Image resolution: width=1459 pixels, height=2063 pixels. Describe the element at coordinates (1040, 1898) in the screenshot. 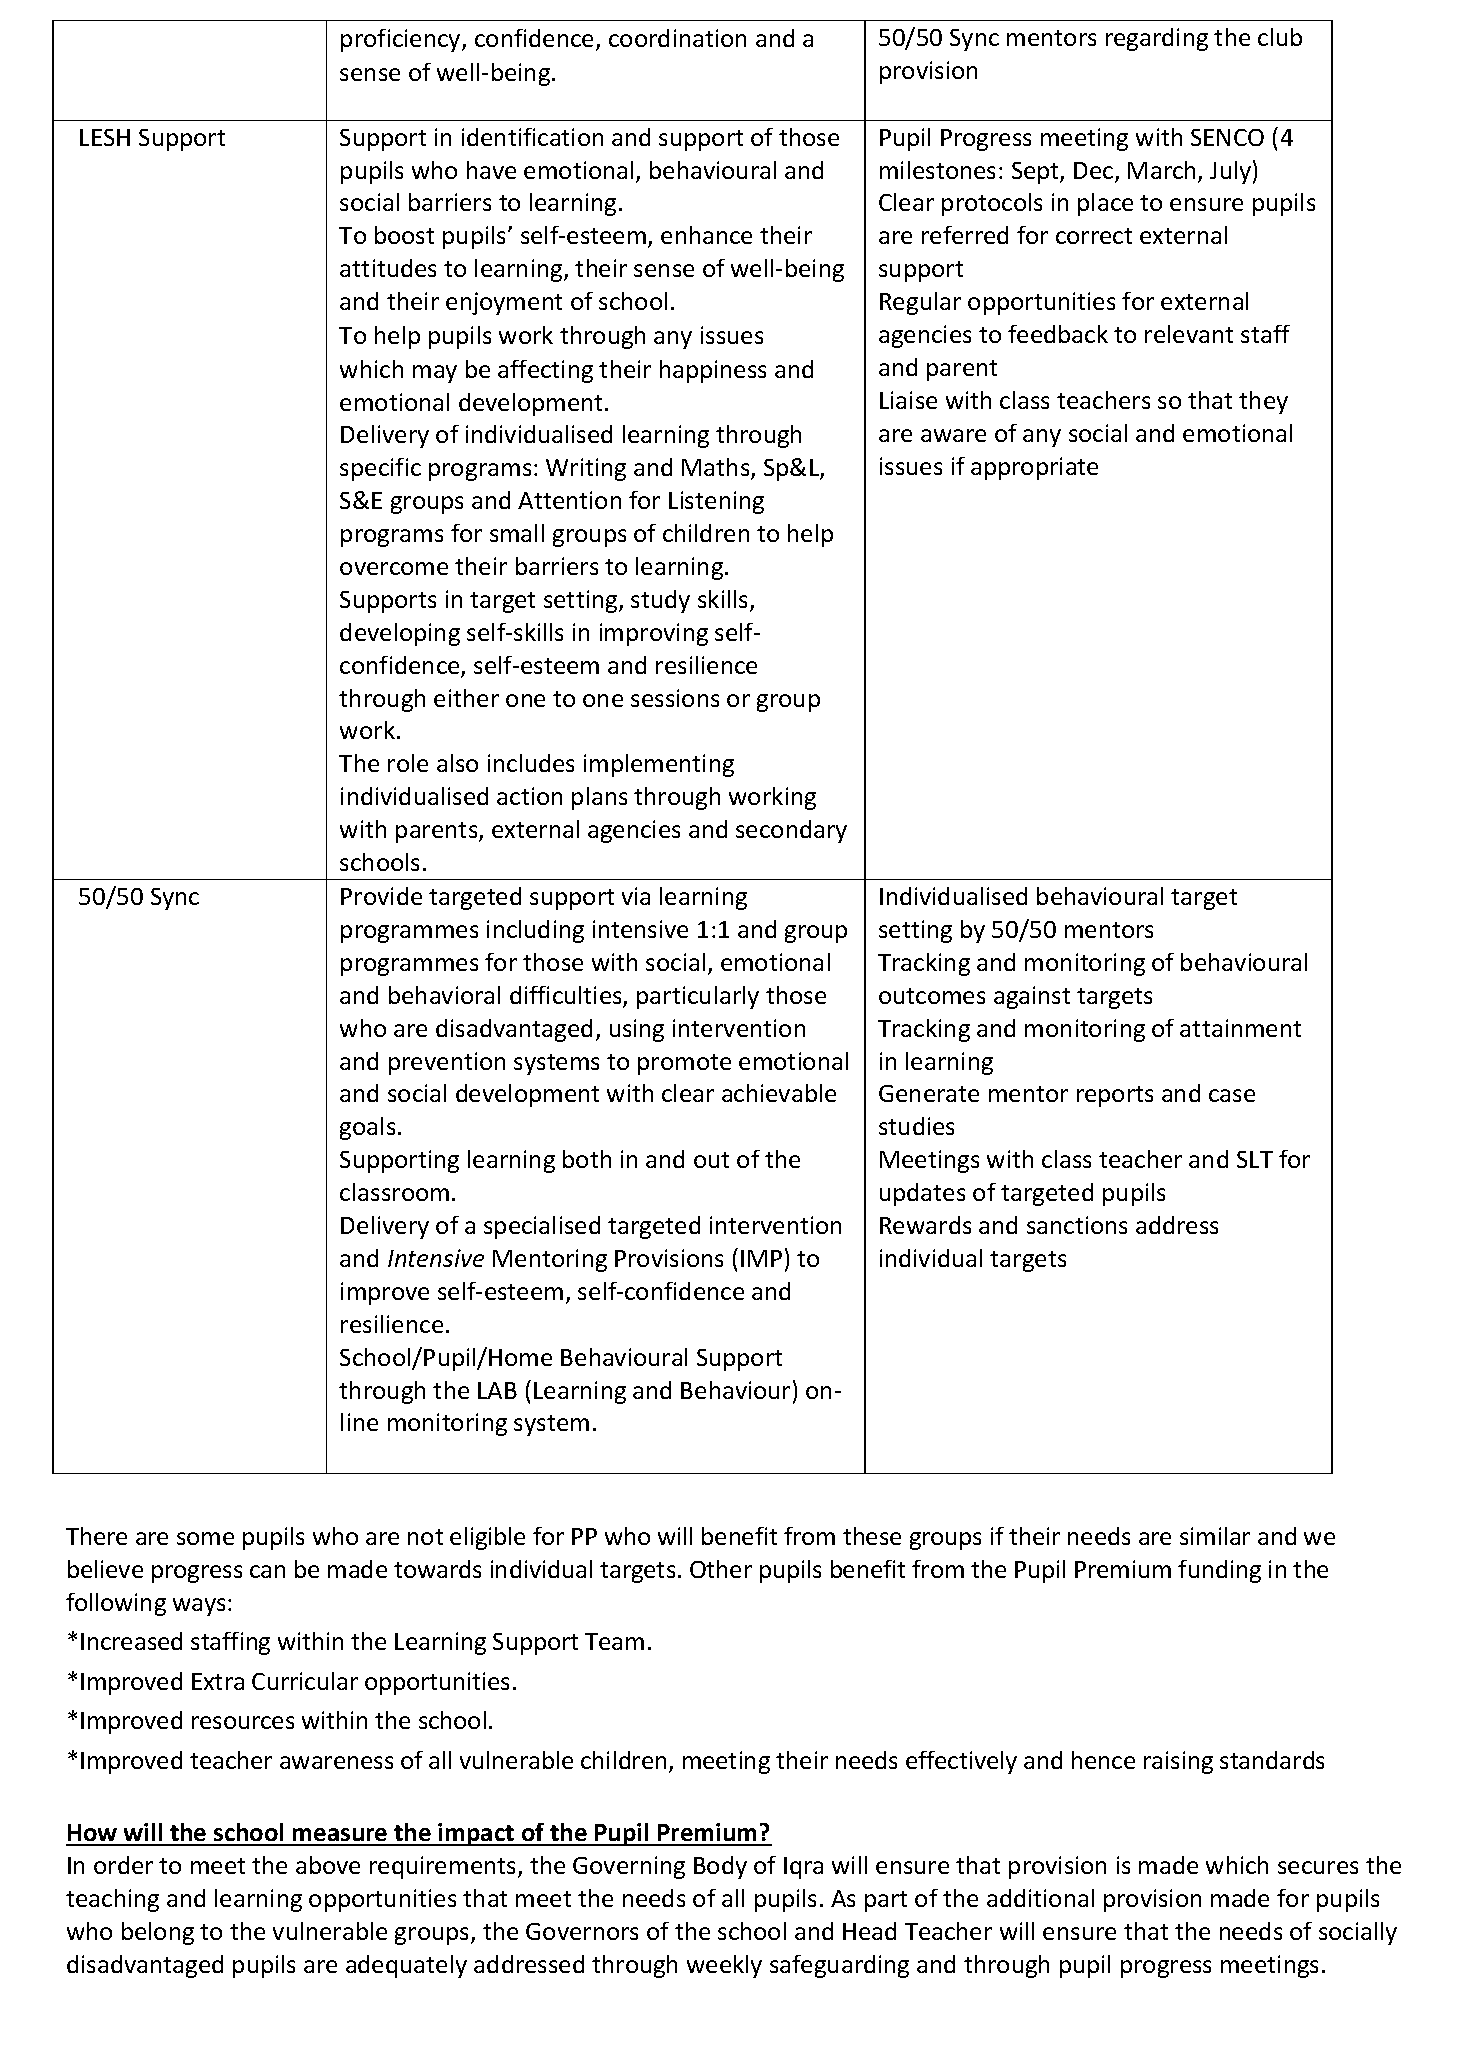

I see `additional` at that location.
